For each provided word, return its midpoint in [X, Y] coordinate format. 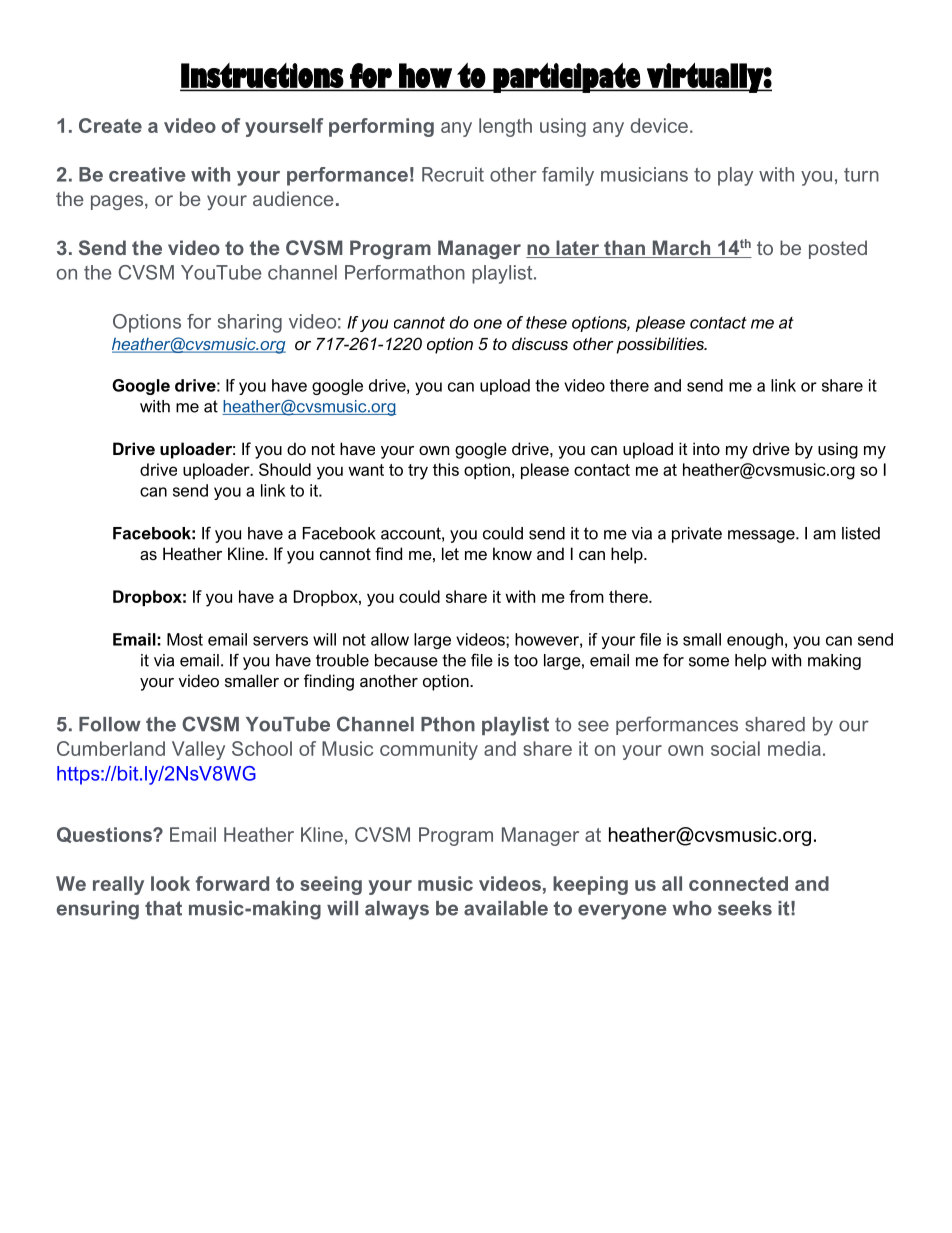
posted [838, 249]
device [659, 125]
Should [285, 469]
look [170, 883]
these [546, 322]
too [526, 660]
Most [185, 639]
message [762, 536]
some [709, 662]
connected [738, 883]
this [446, 469]
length [505, 127]
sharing [250, 323]
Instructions [262, 76]
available [506, 908]
